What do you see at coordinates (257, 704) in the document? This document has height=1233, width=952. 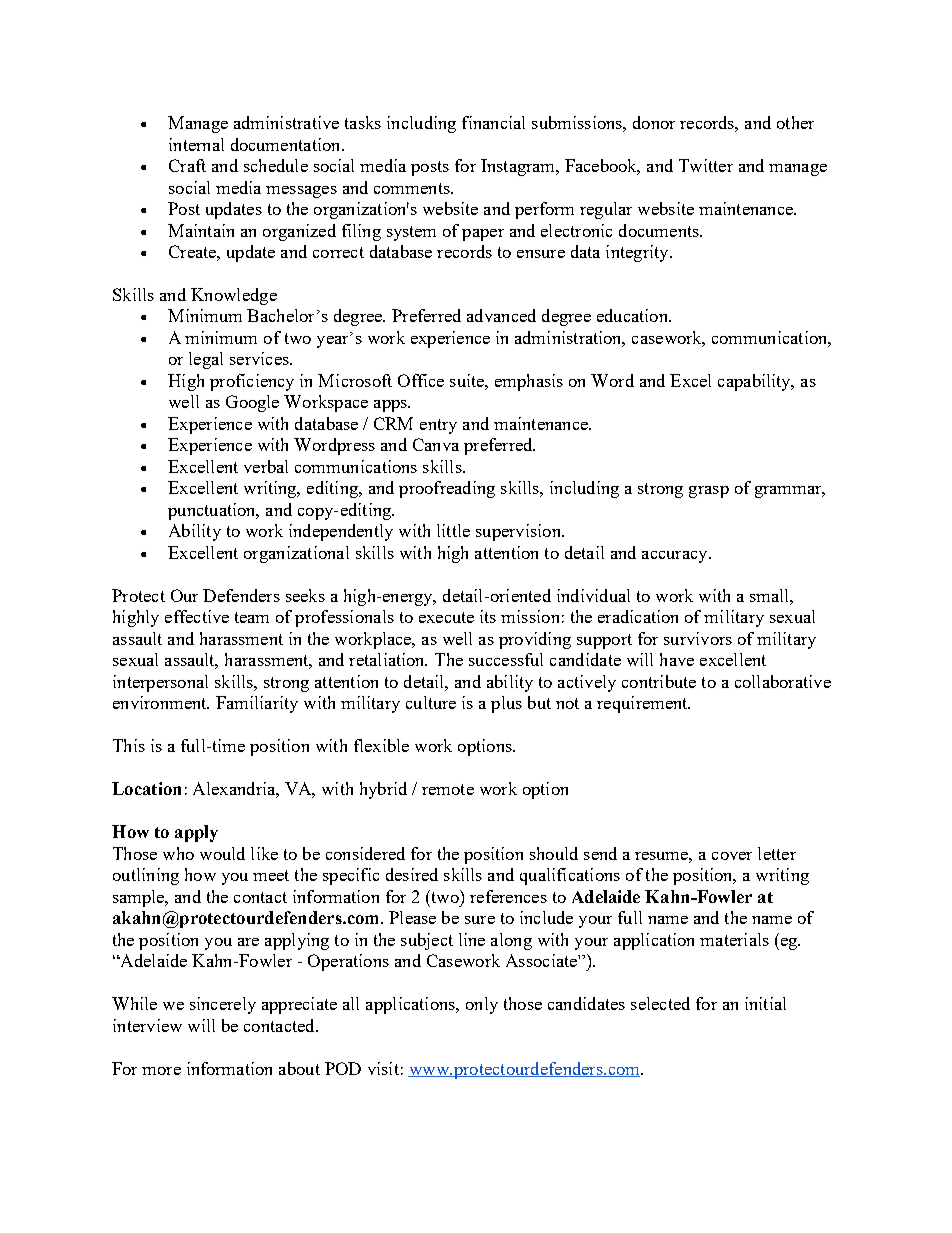 I see `Familiarity` at bounding box center [257, 704].
